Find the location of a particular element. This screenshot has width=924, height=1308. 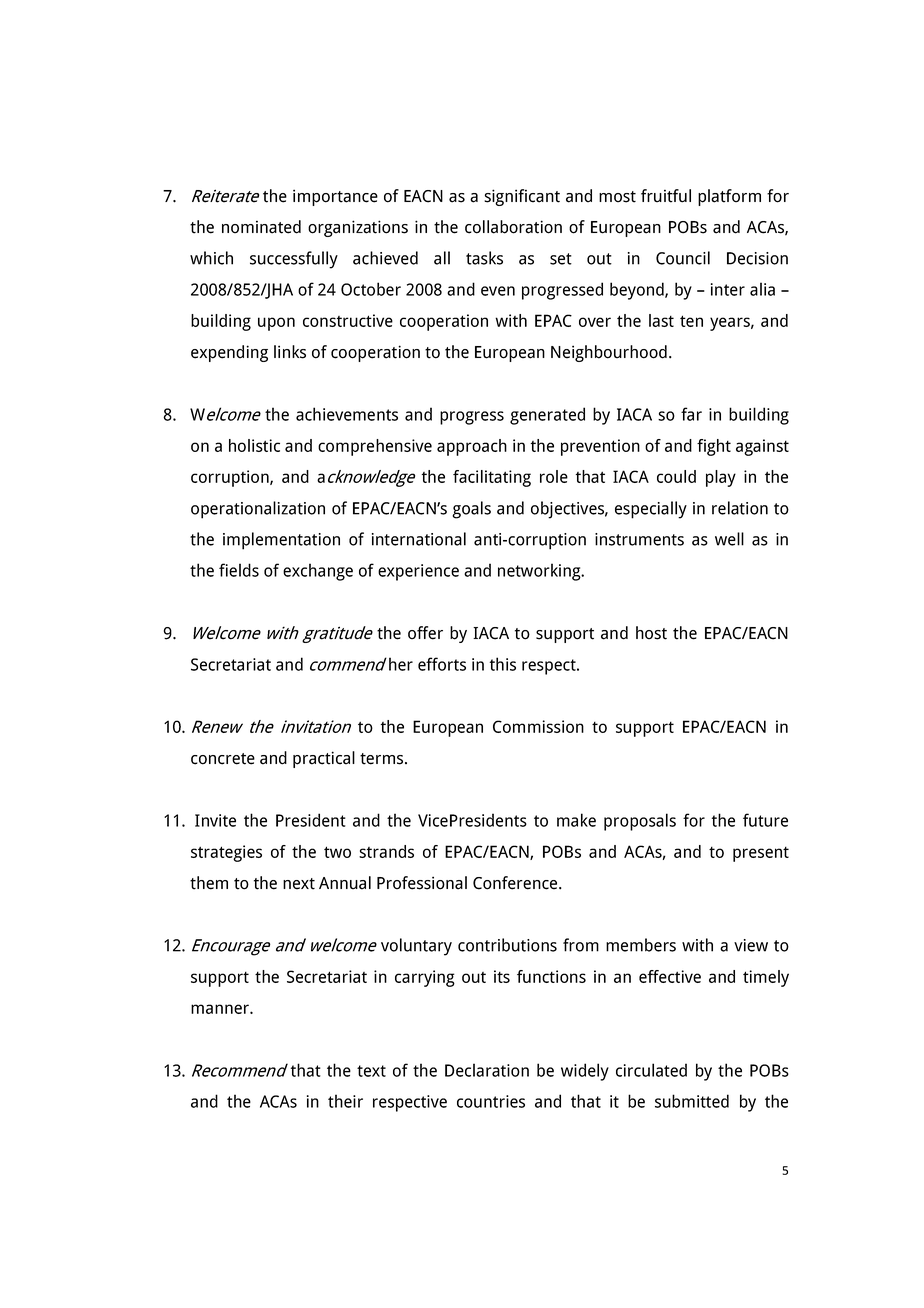

submitted is located at coordinates (692, 1101).
